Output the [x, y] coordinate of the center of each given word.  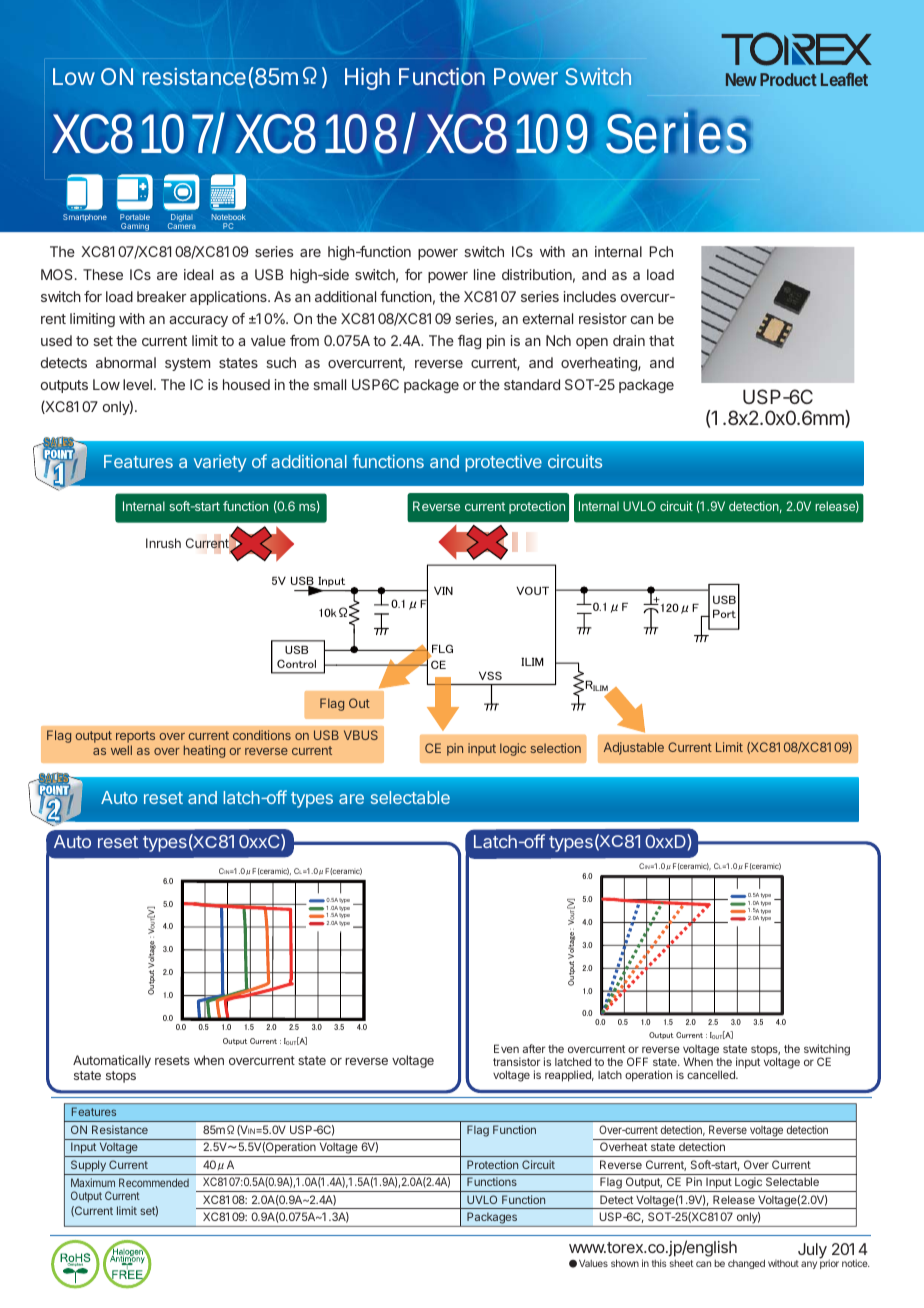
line [485, 274]
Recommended [154, 1182]
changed [746, 1264]
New [741, 79]
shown [625, 1263]
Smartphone [85, 218]
